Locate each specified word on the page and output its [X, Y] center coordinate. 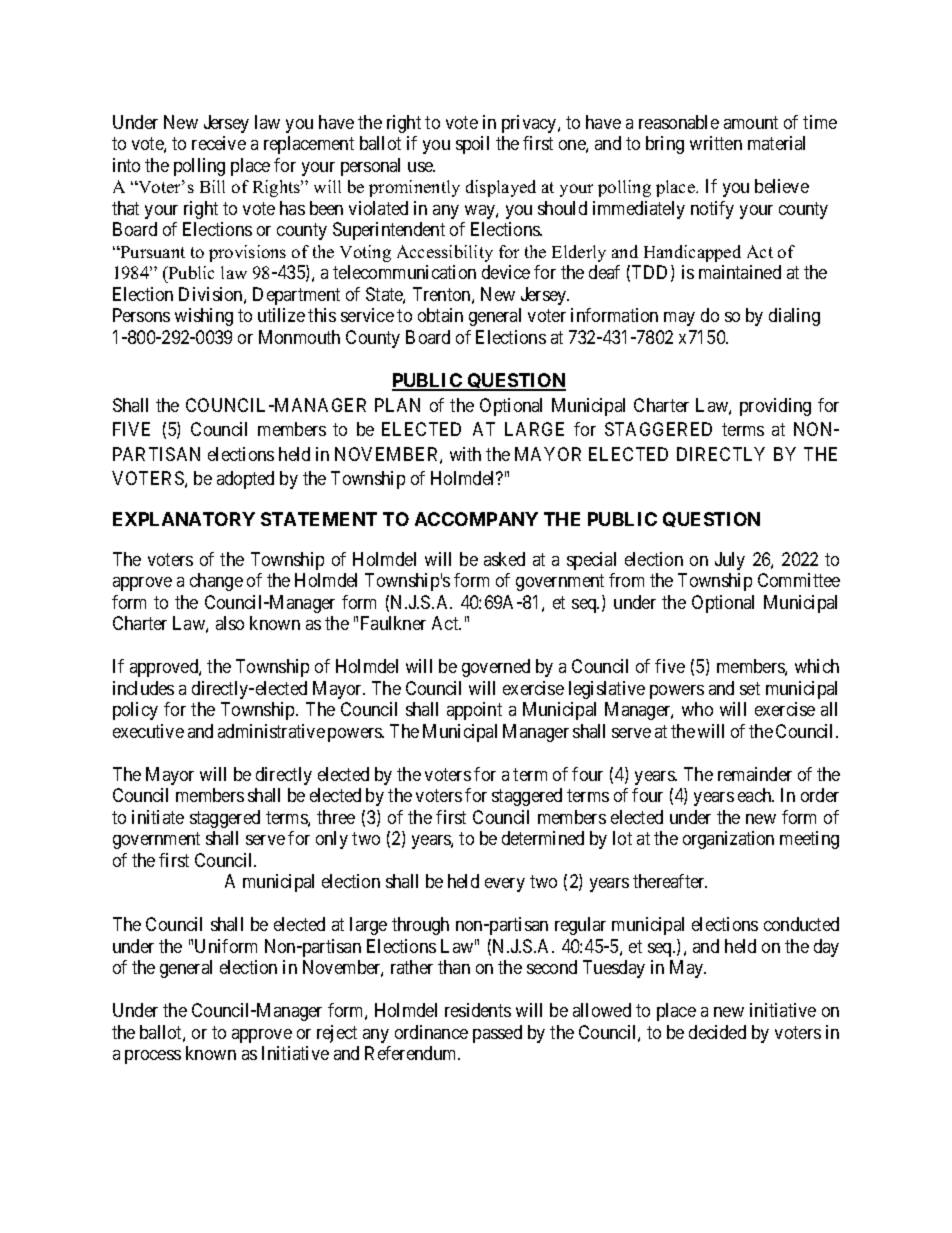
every [505, 885]
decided [717, 1032]
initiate [158, 817]
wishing [204, 317]
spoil [472, 145]
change [216, 582]
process [153, 1057]
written [716, 143]
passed [497, 1034]
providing [775, 407]
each [756, 795]
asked [504, 559]
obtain [440, 315]
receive [219, 143]
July [730, 561]
